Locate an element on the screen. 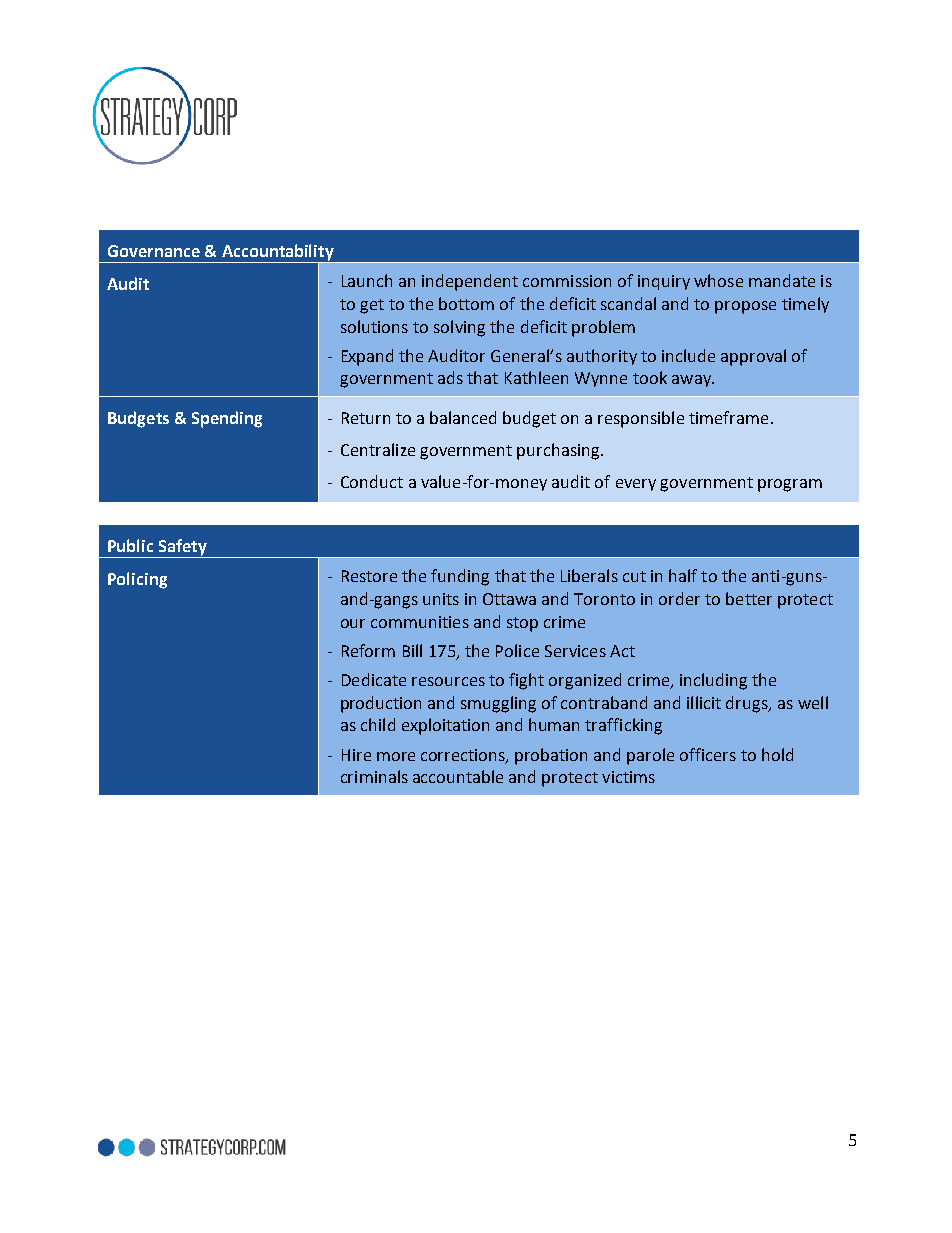  ads is located at coordinates (450, 377).
